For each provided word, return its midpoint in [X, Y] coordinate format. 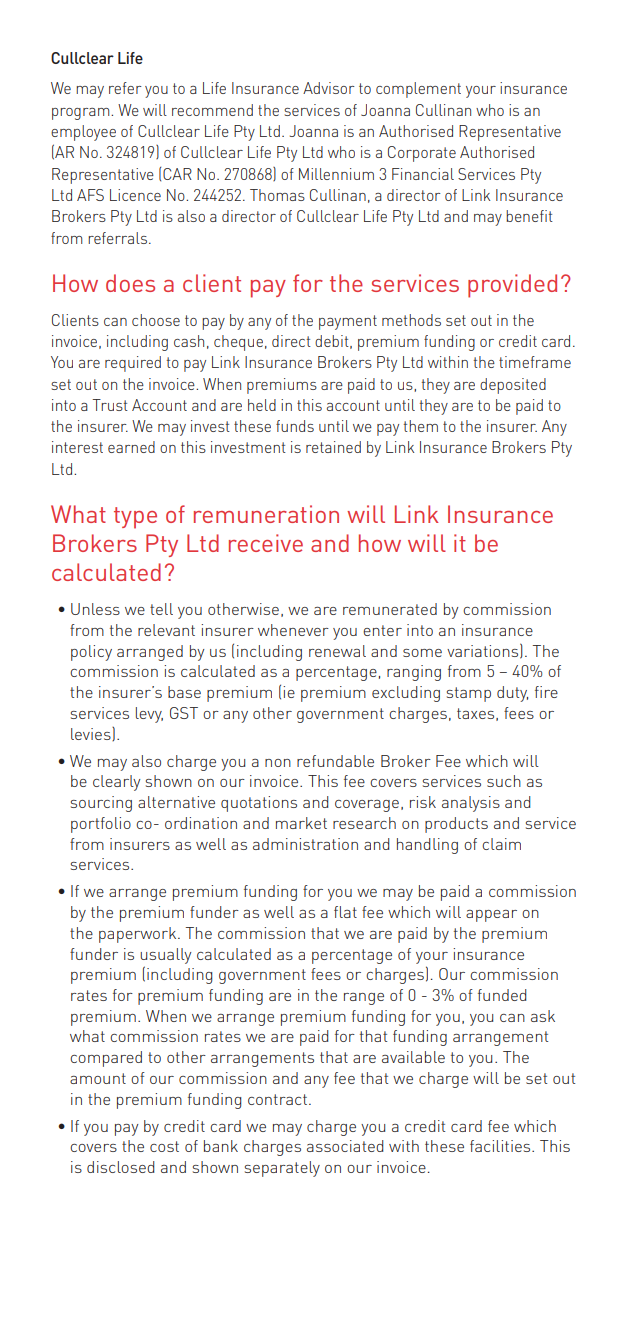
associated [345, 1146]
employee [83, 133]
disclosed [121, 1167]
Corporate [422, 154]
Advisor [329, 88]
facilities [501, 1146]
